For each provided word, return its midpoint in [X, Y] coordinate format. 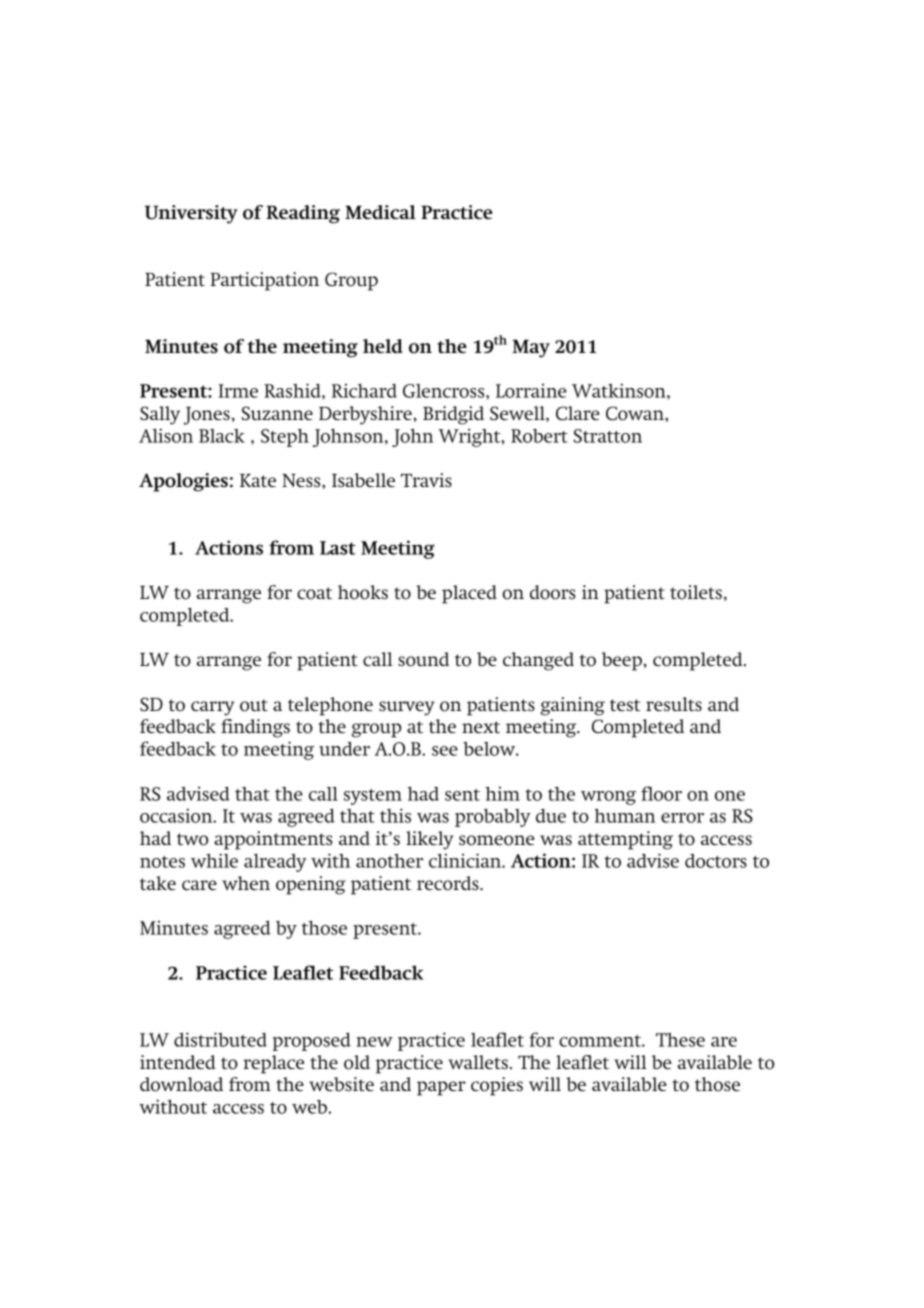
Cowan [636, 413]
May [531, 348]
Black [222, 436]
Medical [380, 212]
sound [423, 659]
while [214, 860]
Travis [426, 480]
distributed [220, 1039]
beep [623, 661]
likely [429, 840]
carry [212, 708]
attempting [625, 840]
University [191, 214]
